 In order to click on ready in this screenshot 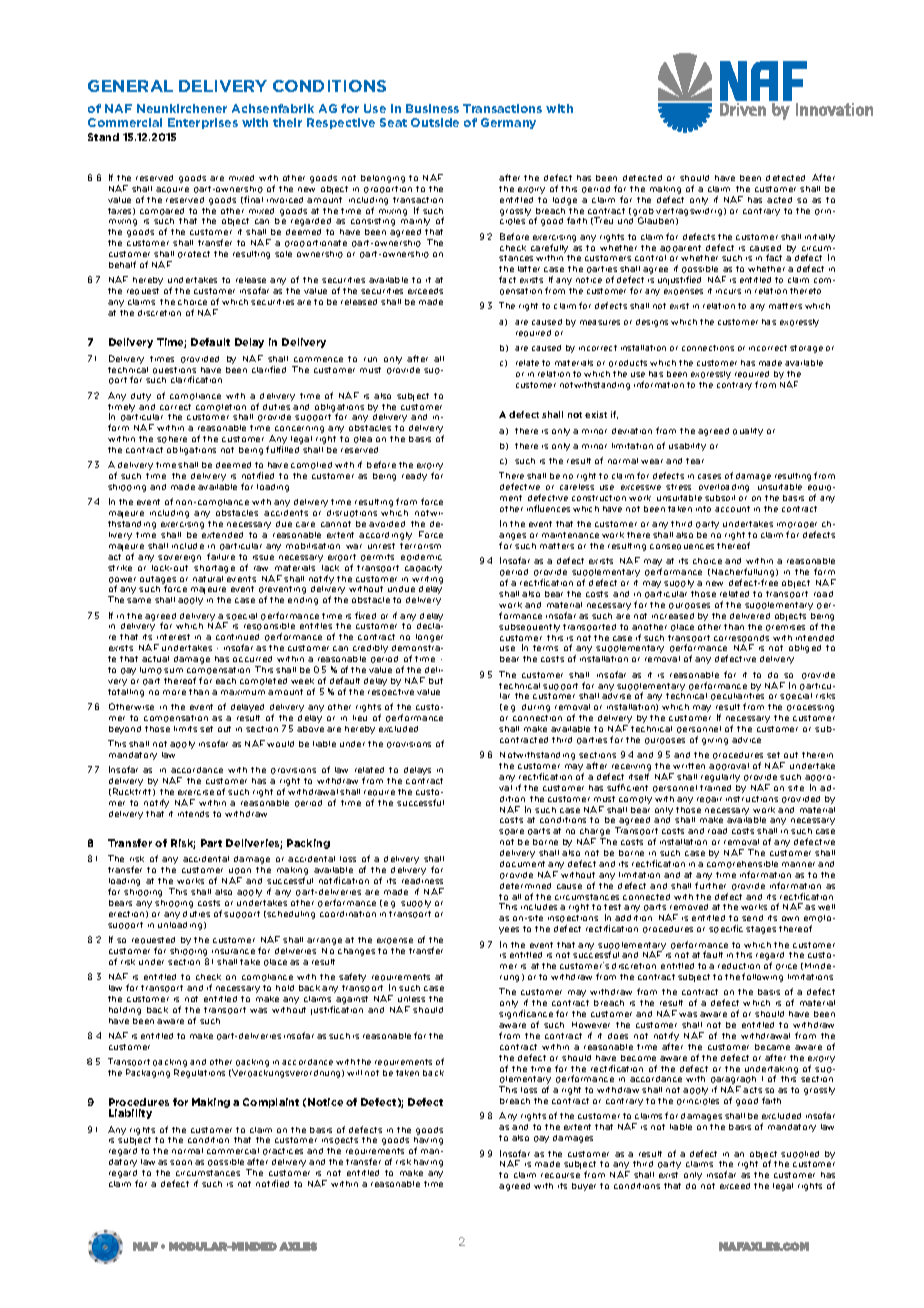, I will do `click(414, 477)`.
